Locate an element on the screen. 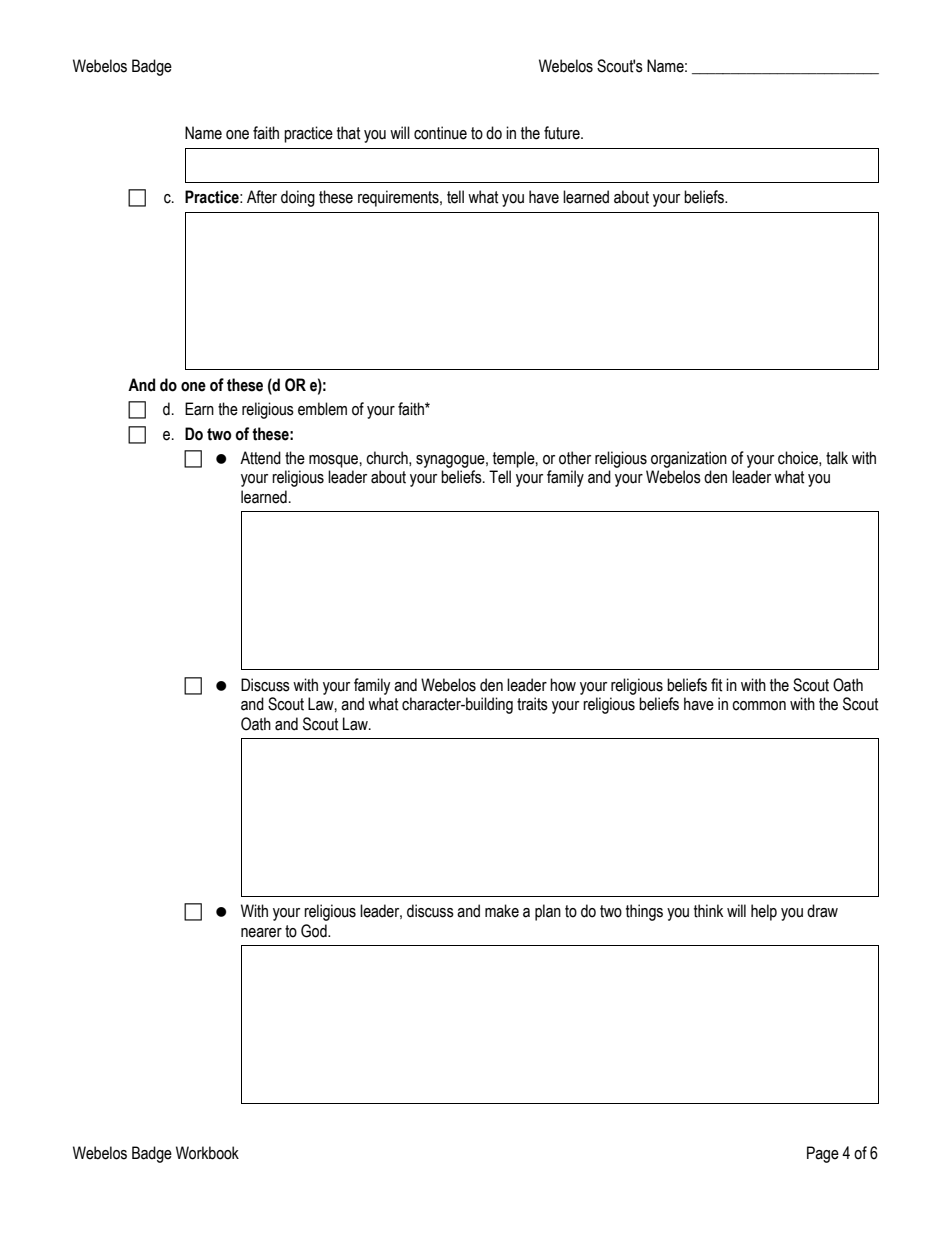 This screenshot has height=1233, width=952. common is located at coordinates (759, 706).
